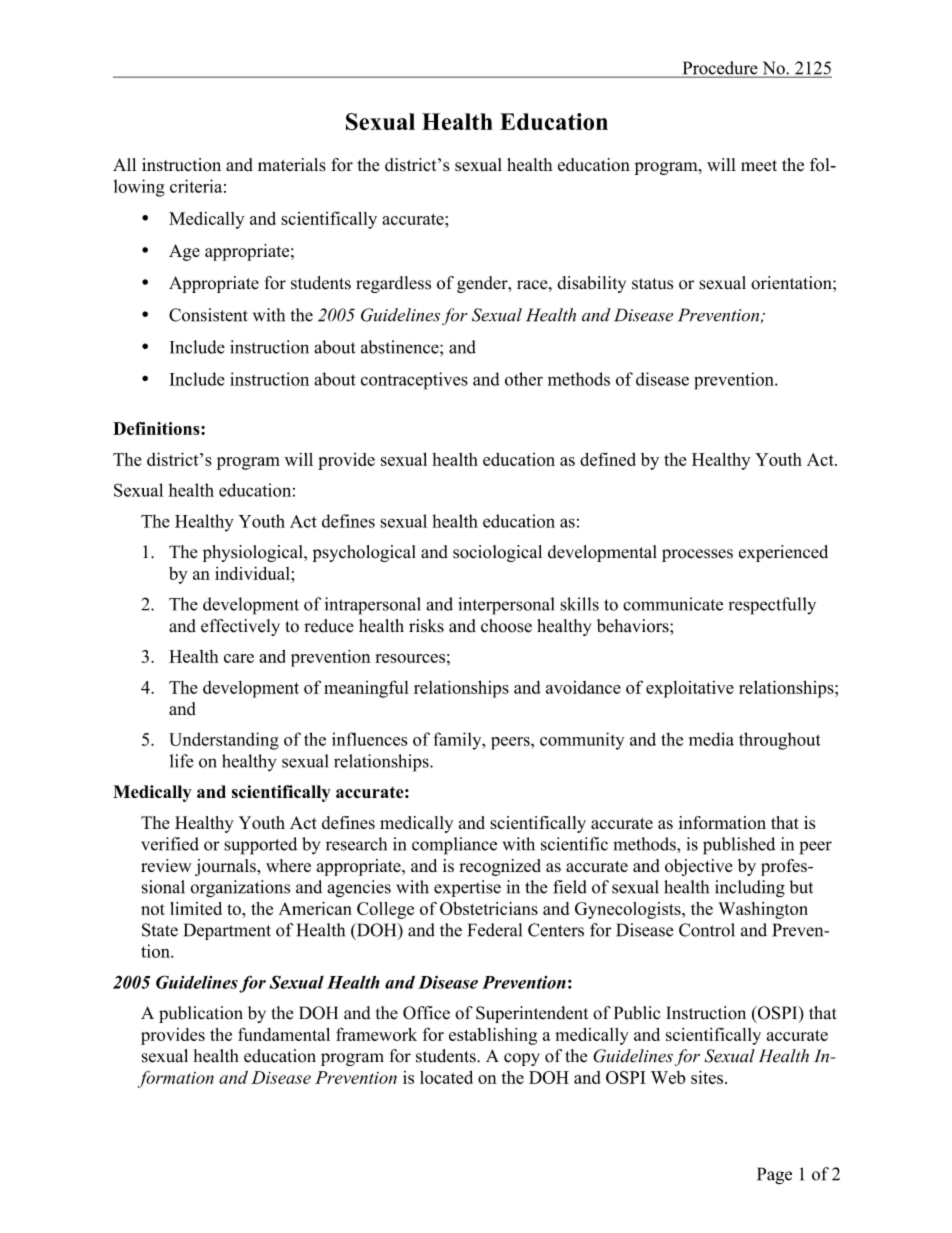 This screenshot has height=1233, width=952. I want to click on Page, so click(774, 1176).
